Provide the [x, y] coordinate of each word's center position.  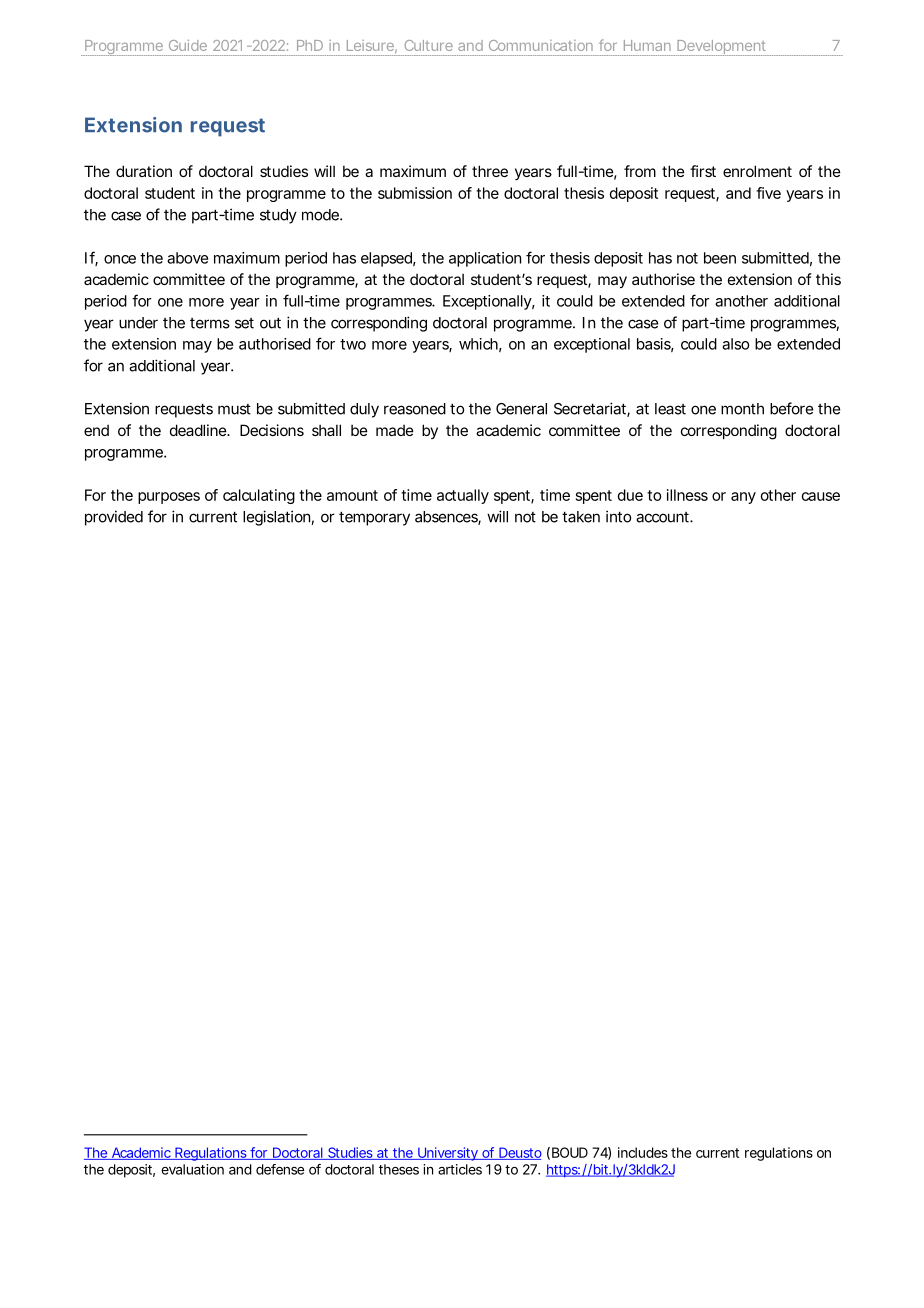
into [618, 516]
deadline [199, 430]
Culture [429, 45]
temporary [374, 518]
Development [722, 48]
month [742, 409]
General [521, 409]
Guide [188, 45]
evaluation [192, 1169]
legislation [277, 518]
